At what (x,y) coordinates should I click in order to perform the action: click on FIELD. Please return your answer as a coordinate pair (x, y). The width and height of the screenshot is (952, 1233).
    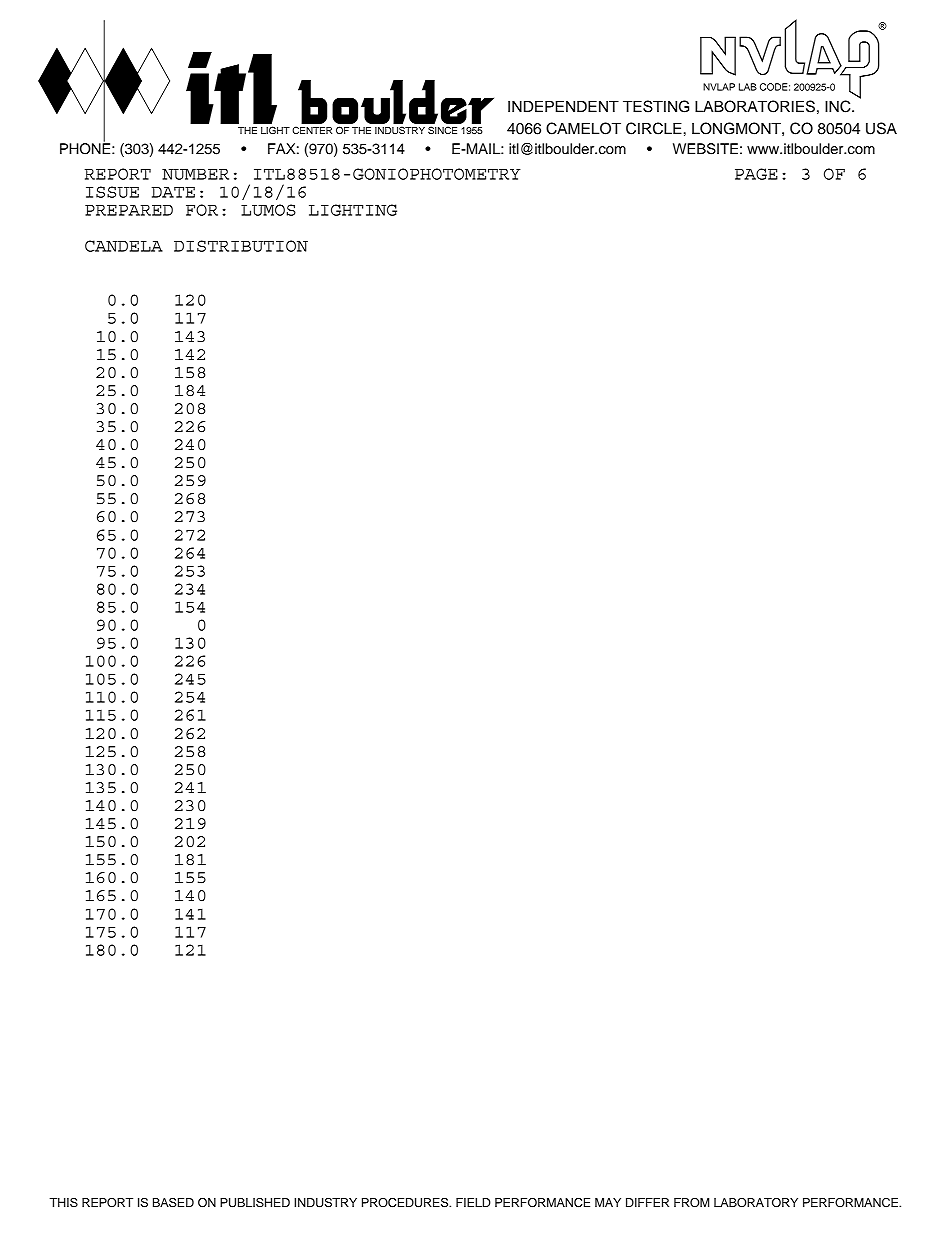
    Looking at the image, I should click on (473, 1202).
